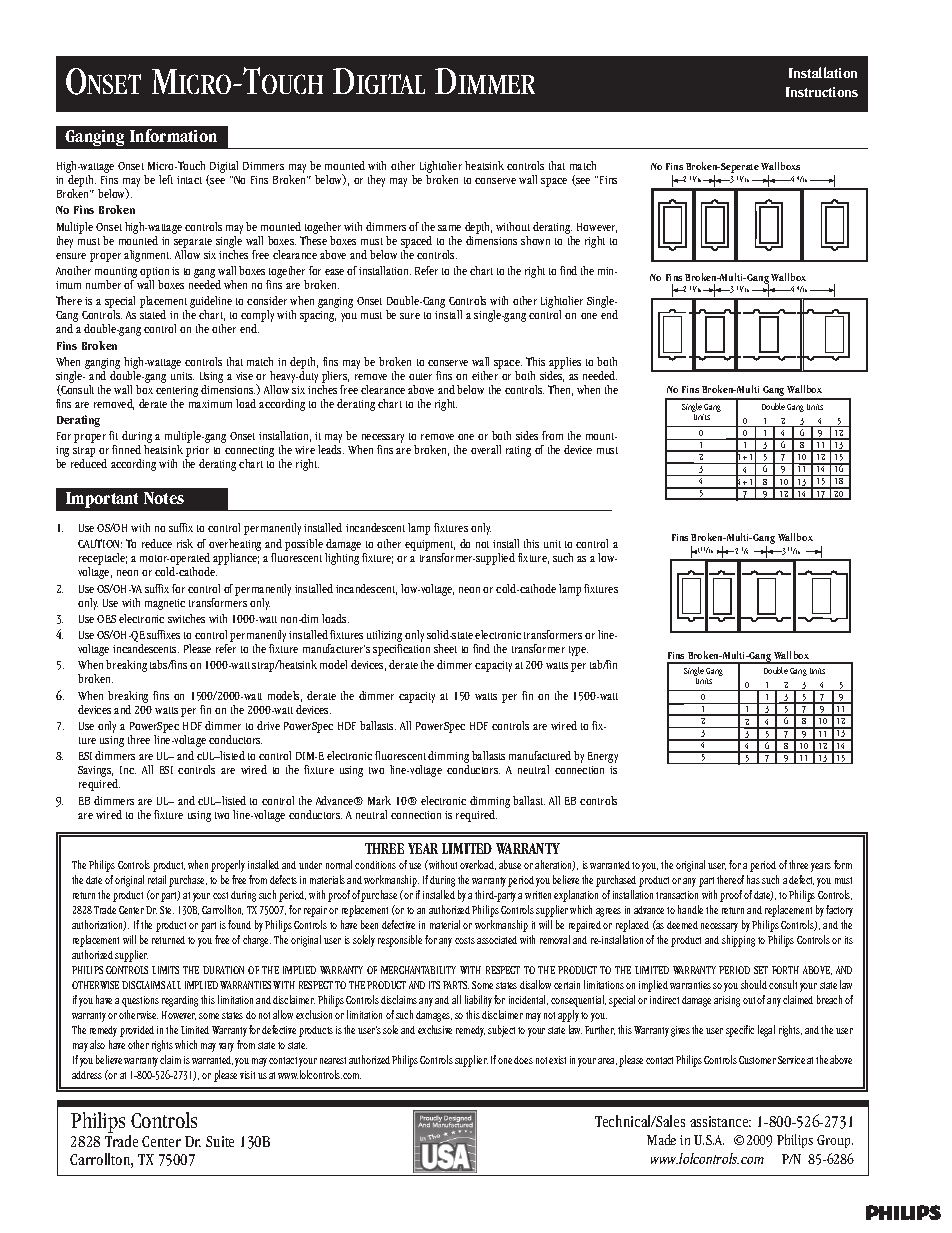 The width and height of the document is (952, 1233). What do you see at coordinates (565, 364) in the document?
I see `applies` at bounding box center [565, 364].
